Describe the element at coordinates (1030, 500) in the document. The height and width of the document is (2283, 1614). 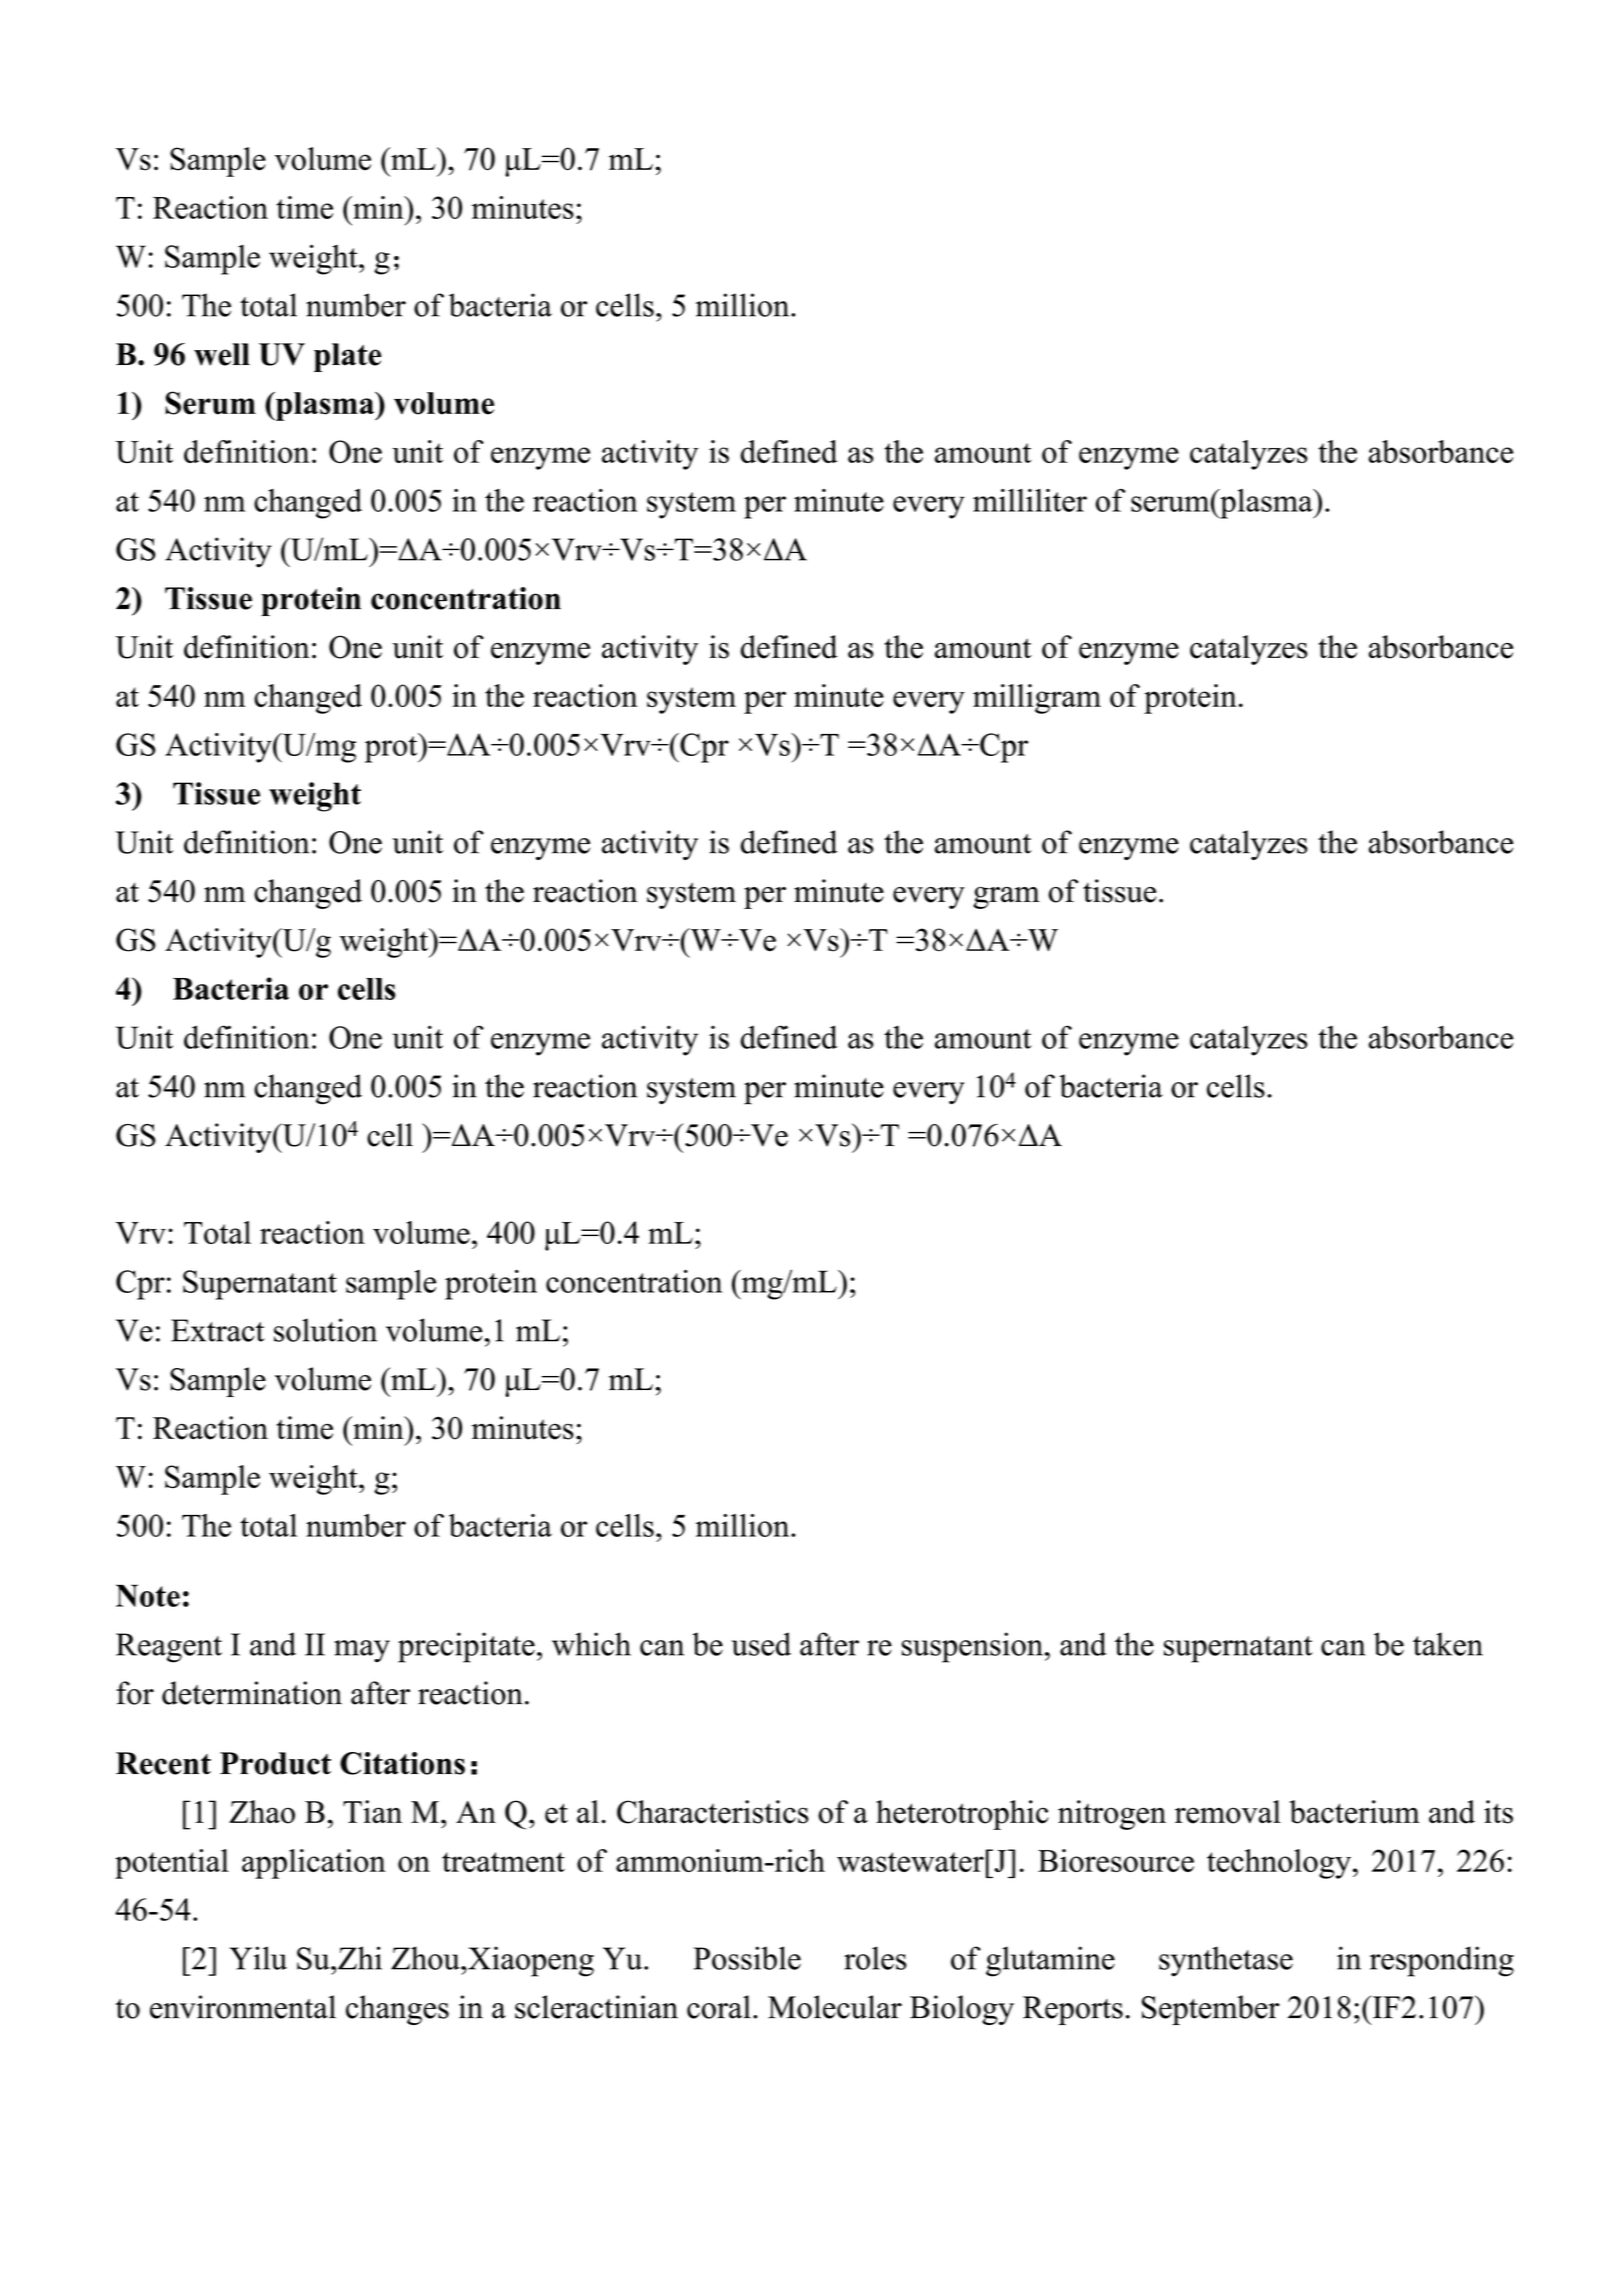
I see `milliliter` at that location.
